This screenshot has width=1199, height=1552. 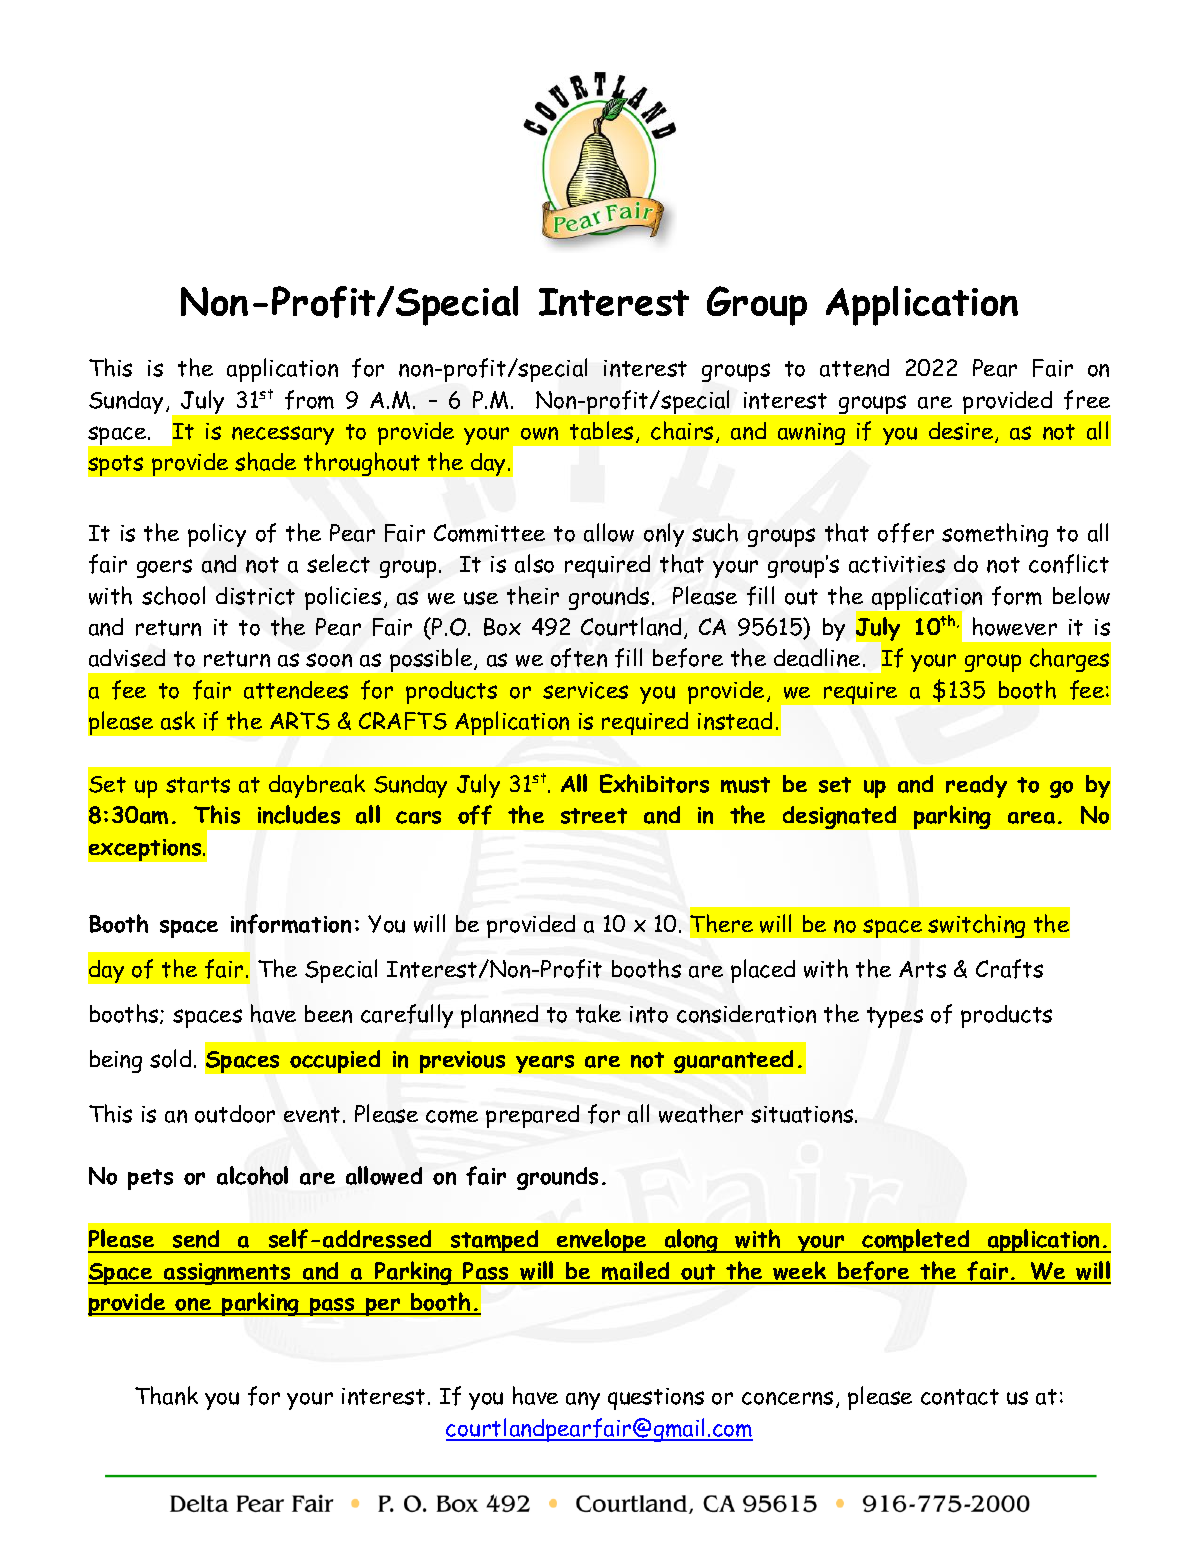 What do you see at coordinates (583, 1401) in the screenshot?
I see `any` at bounding box center [583, 1401].
